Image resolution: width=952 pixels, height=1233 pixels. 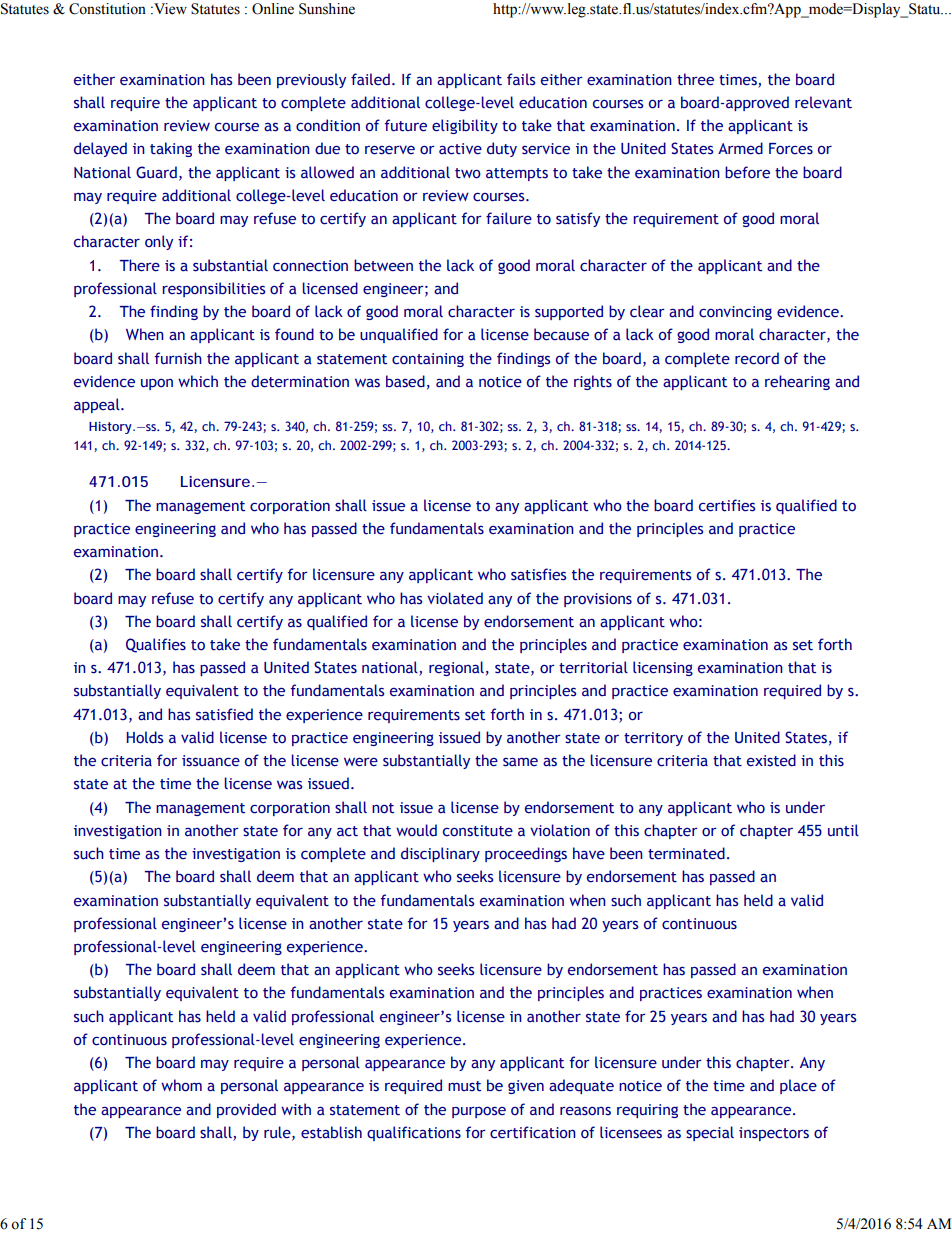 What do you see at coordinates (159, 242) in the screenshot?
I see `only` at bounding box center [159, 242].
